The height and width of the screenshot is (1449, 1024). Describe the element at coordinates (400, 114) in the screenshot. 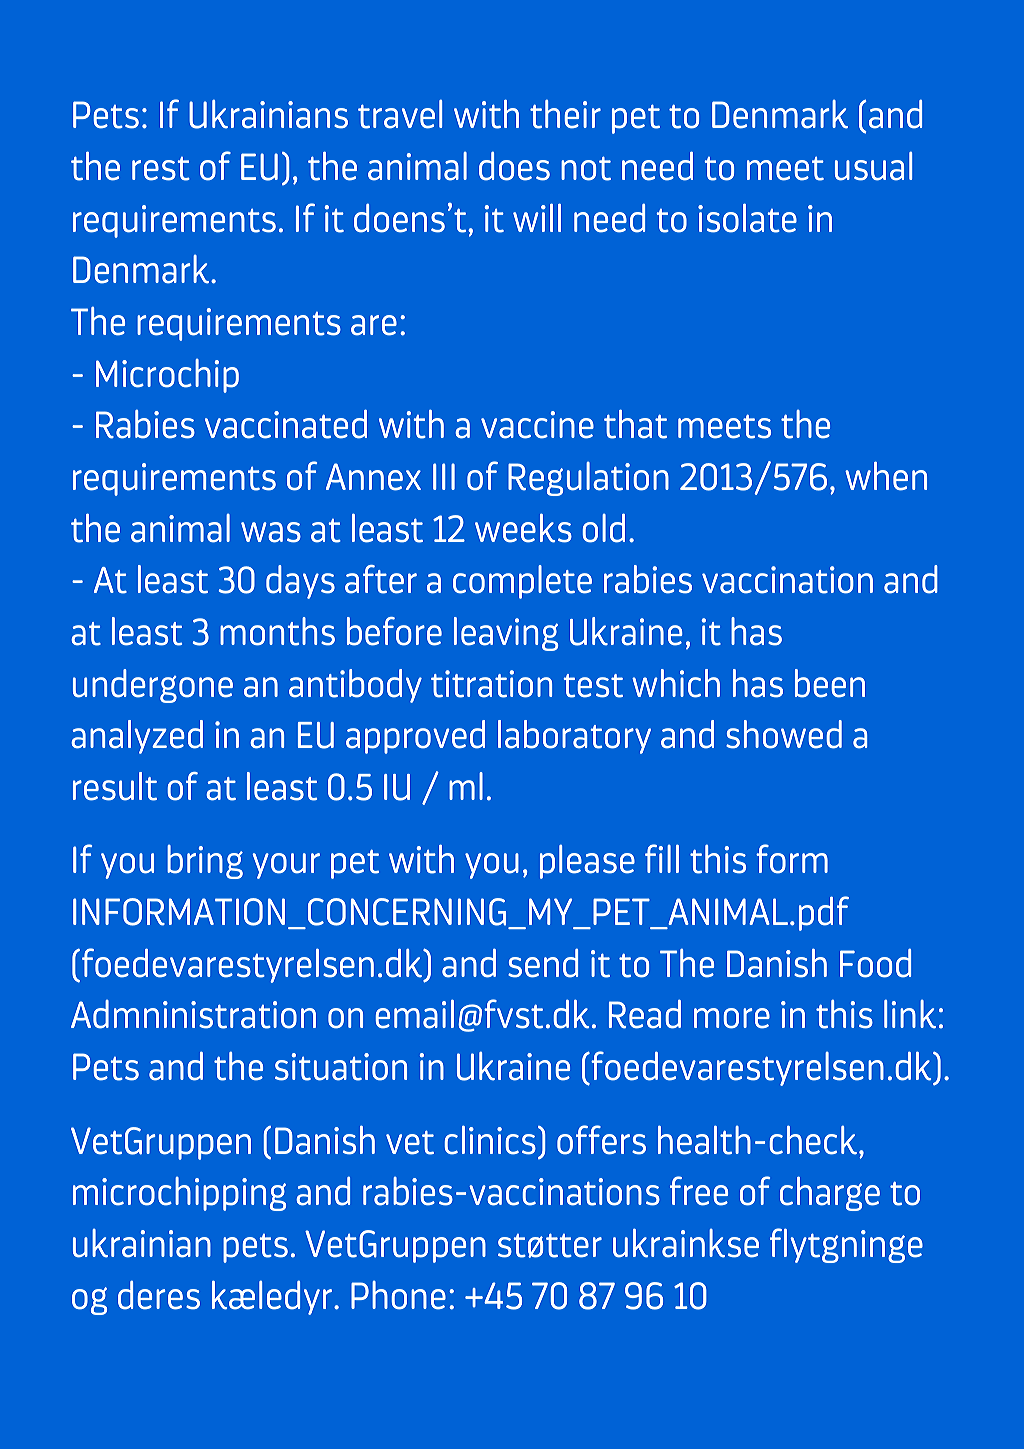

I see `travel` at that location.
